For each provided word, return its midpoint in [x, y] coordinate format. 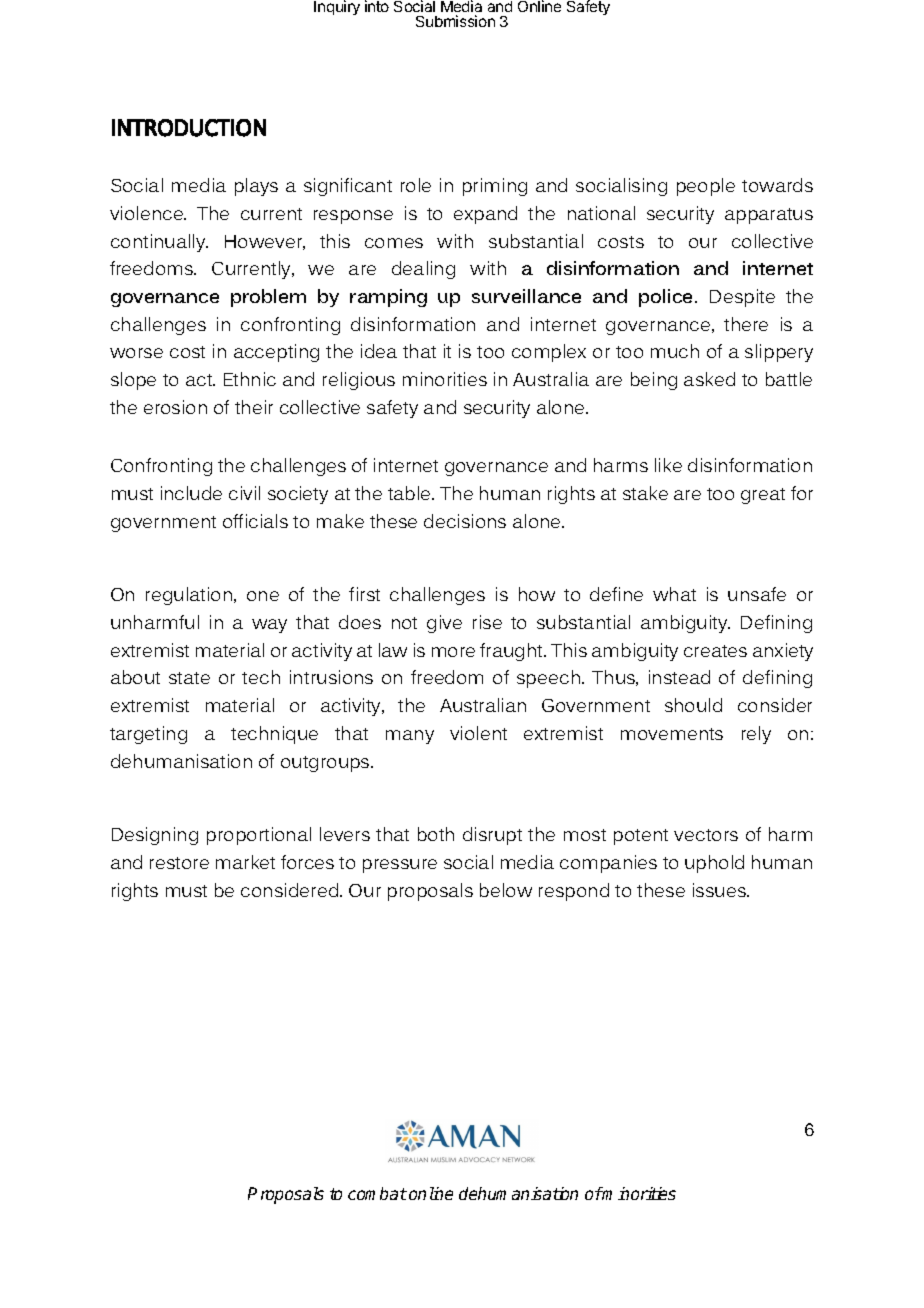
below [506, 890]
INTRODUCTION [189, 128]
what [674, 594]
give [444, 624]
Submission [455, 21]
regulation [190, 596]
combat [377, 1193]
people [706, 187]
